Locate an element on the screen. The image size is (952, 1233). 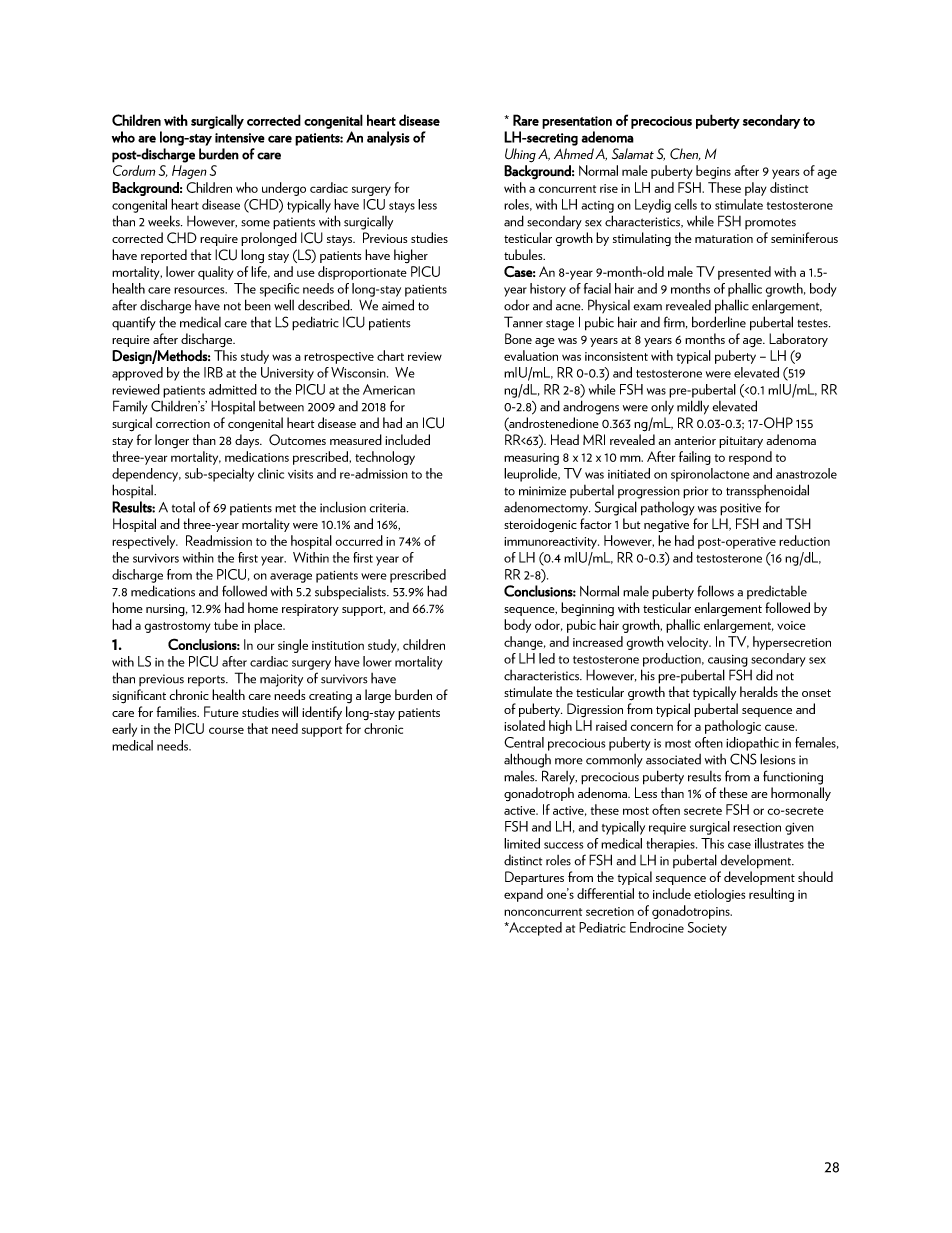
analysis is located at coordinates (388, 138).
